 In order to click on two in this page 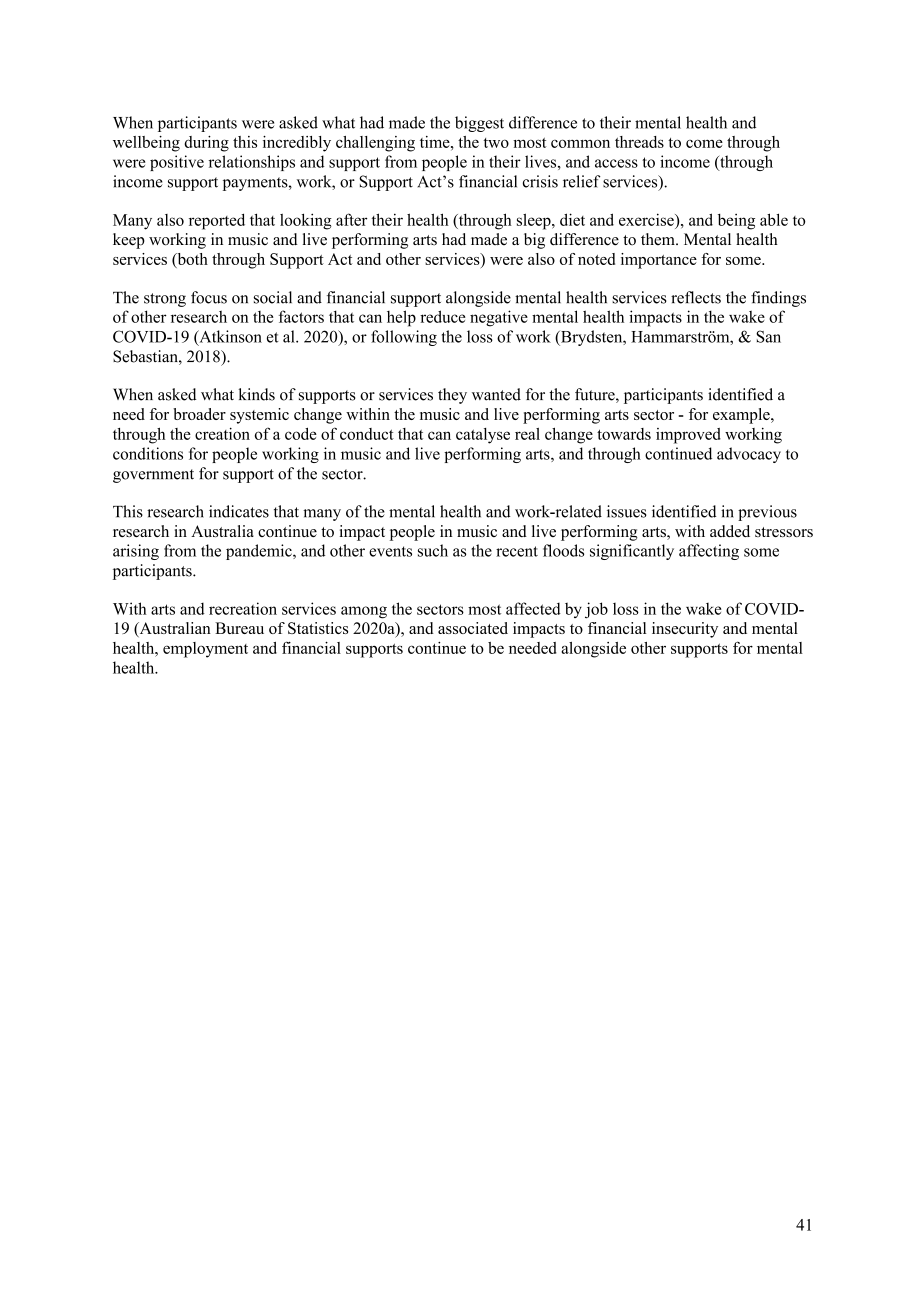, I will do `click(496, 143)`.
